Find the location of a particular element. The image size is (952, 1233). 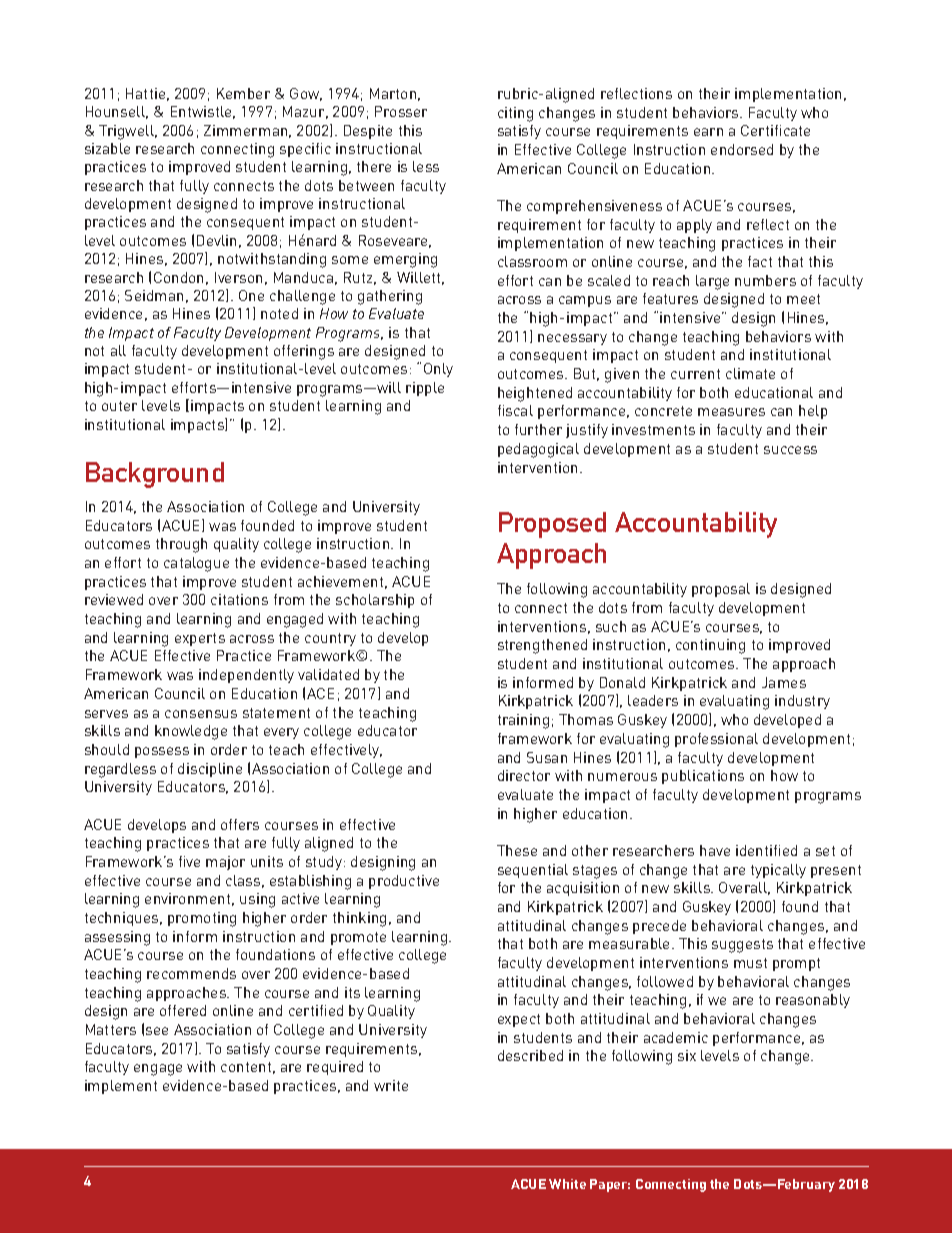

offers is located at coordinates (240, 824).
